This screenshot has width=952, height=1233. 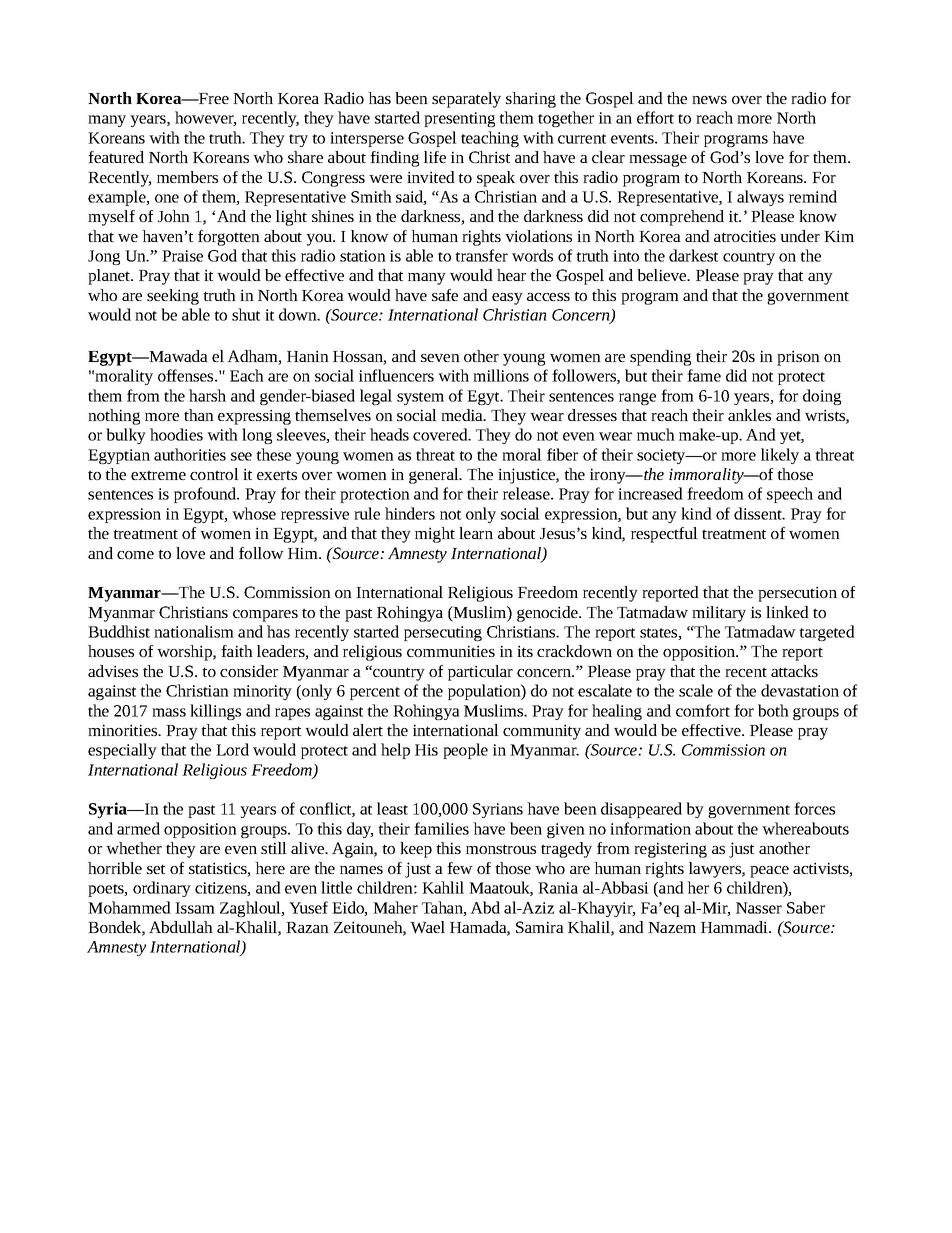 What do you see at coordinates (206, 495) in the screenshot?
I see `profound` at bounding box center [206, 495].
